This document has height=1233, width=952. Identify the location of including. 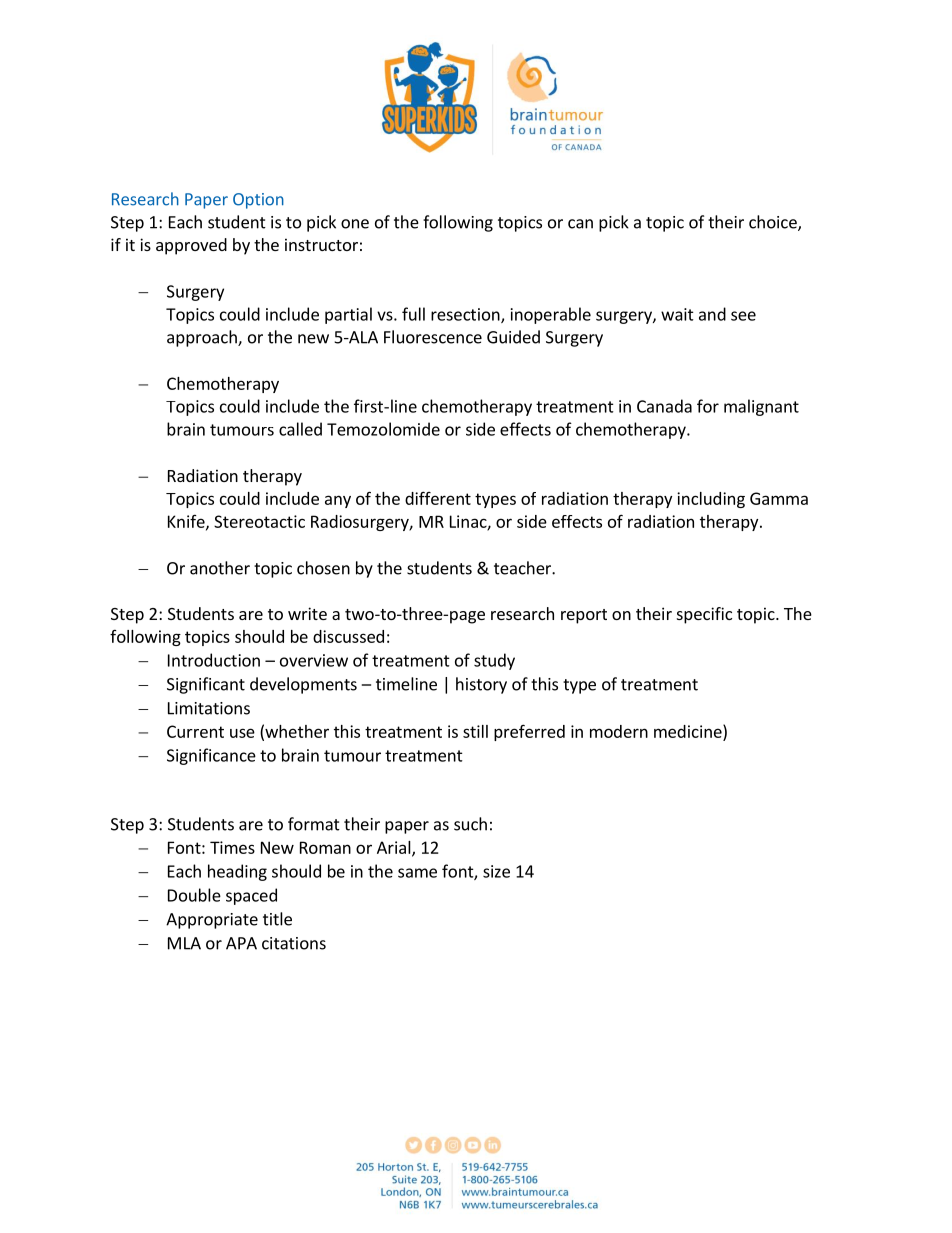
(711, 500).
